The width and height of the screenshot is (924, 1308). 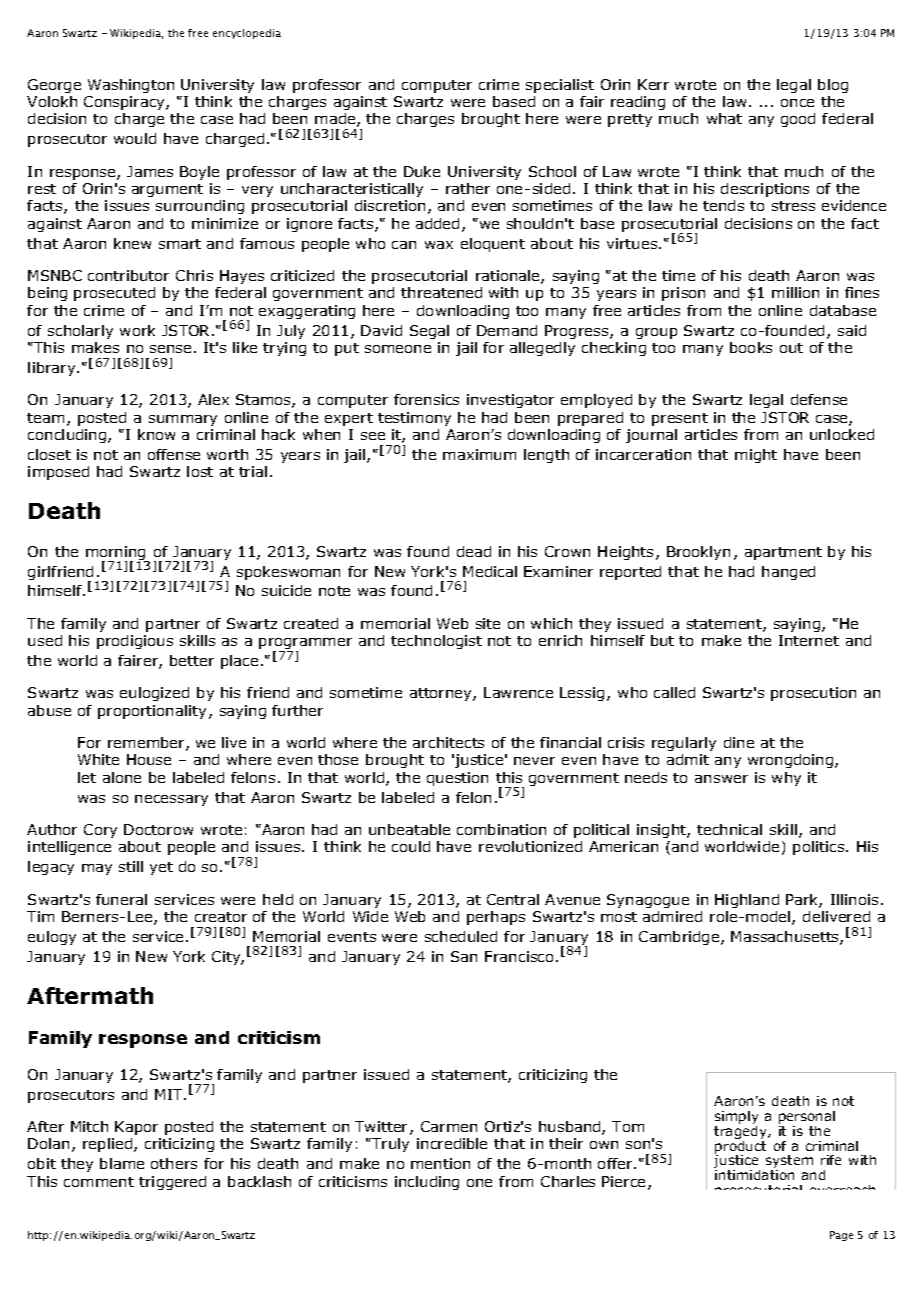 I want to click on House, so click(x=149, y=759).
